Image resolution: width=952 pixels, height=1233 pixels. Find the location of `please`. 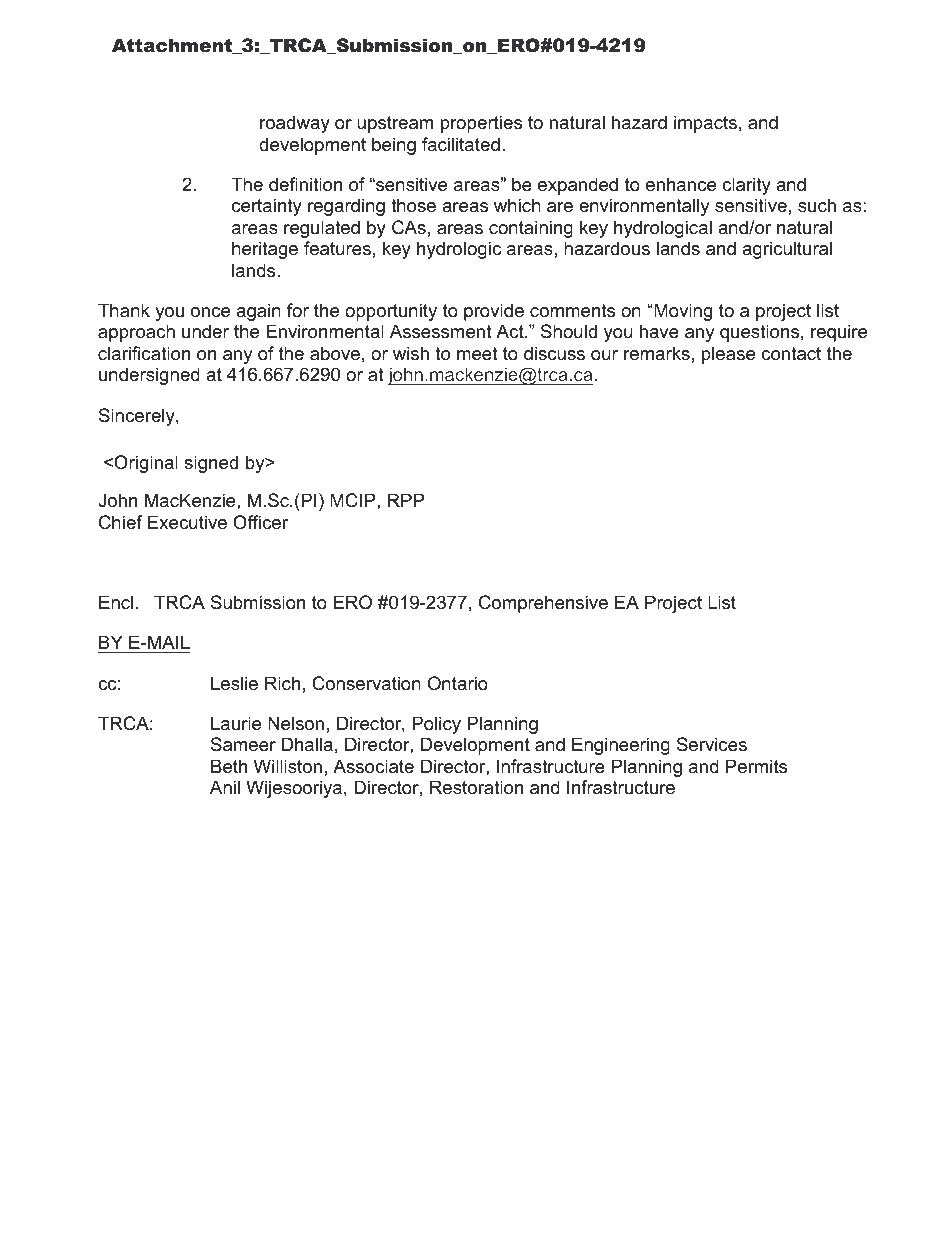

please is located at coordinates (728, 355).
